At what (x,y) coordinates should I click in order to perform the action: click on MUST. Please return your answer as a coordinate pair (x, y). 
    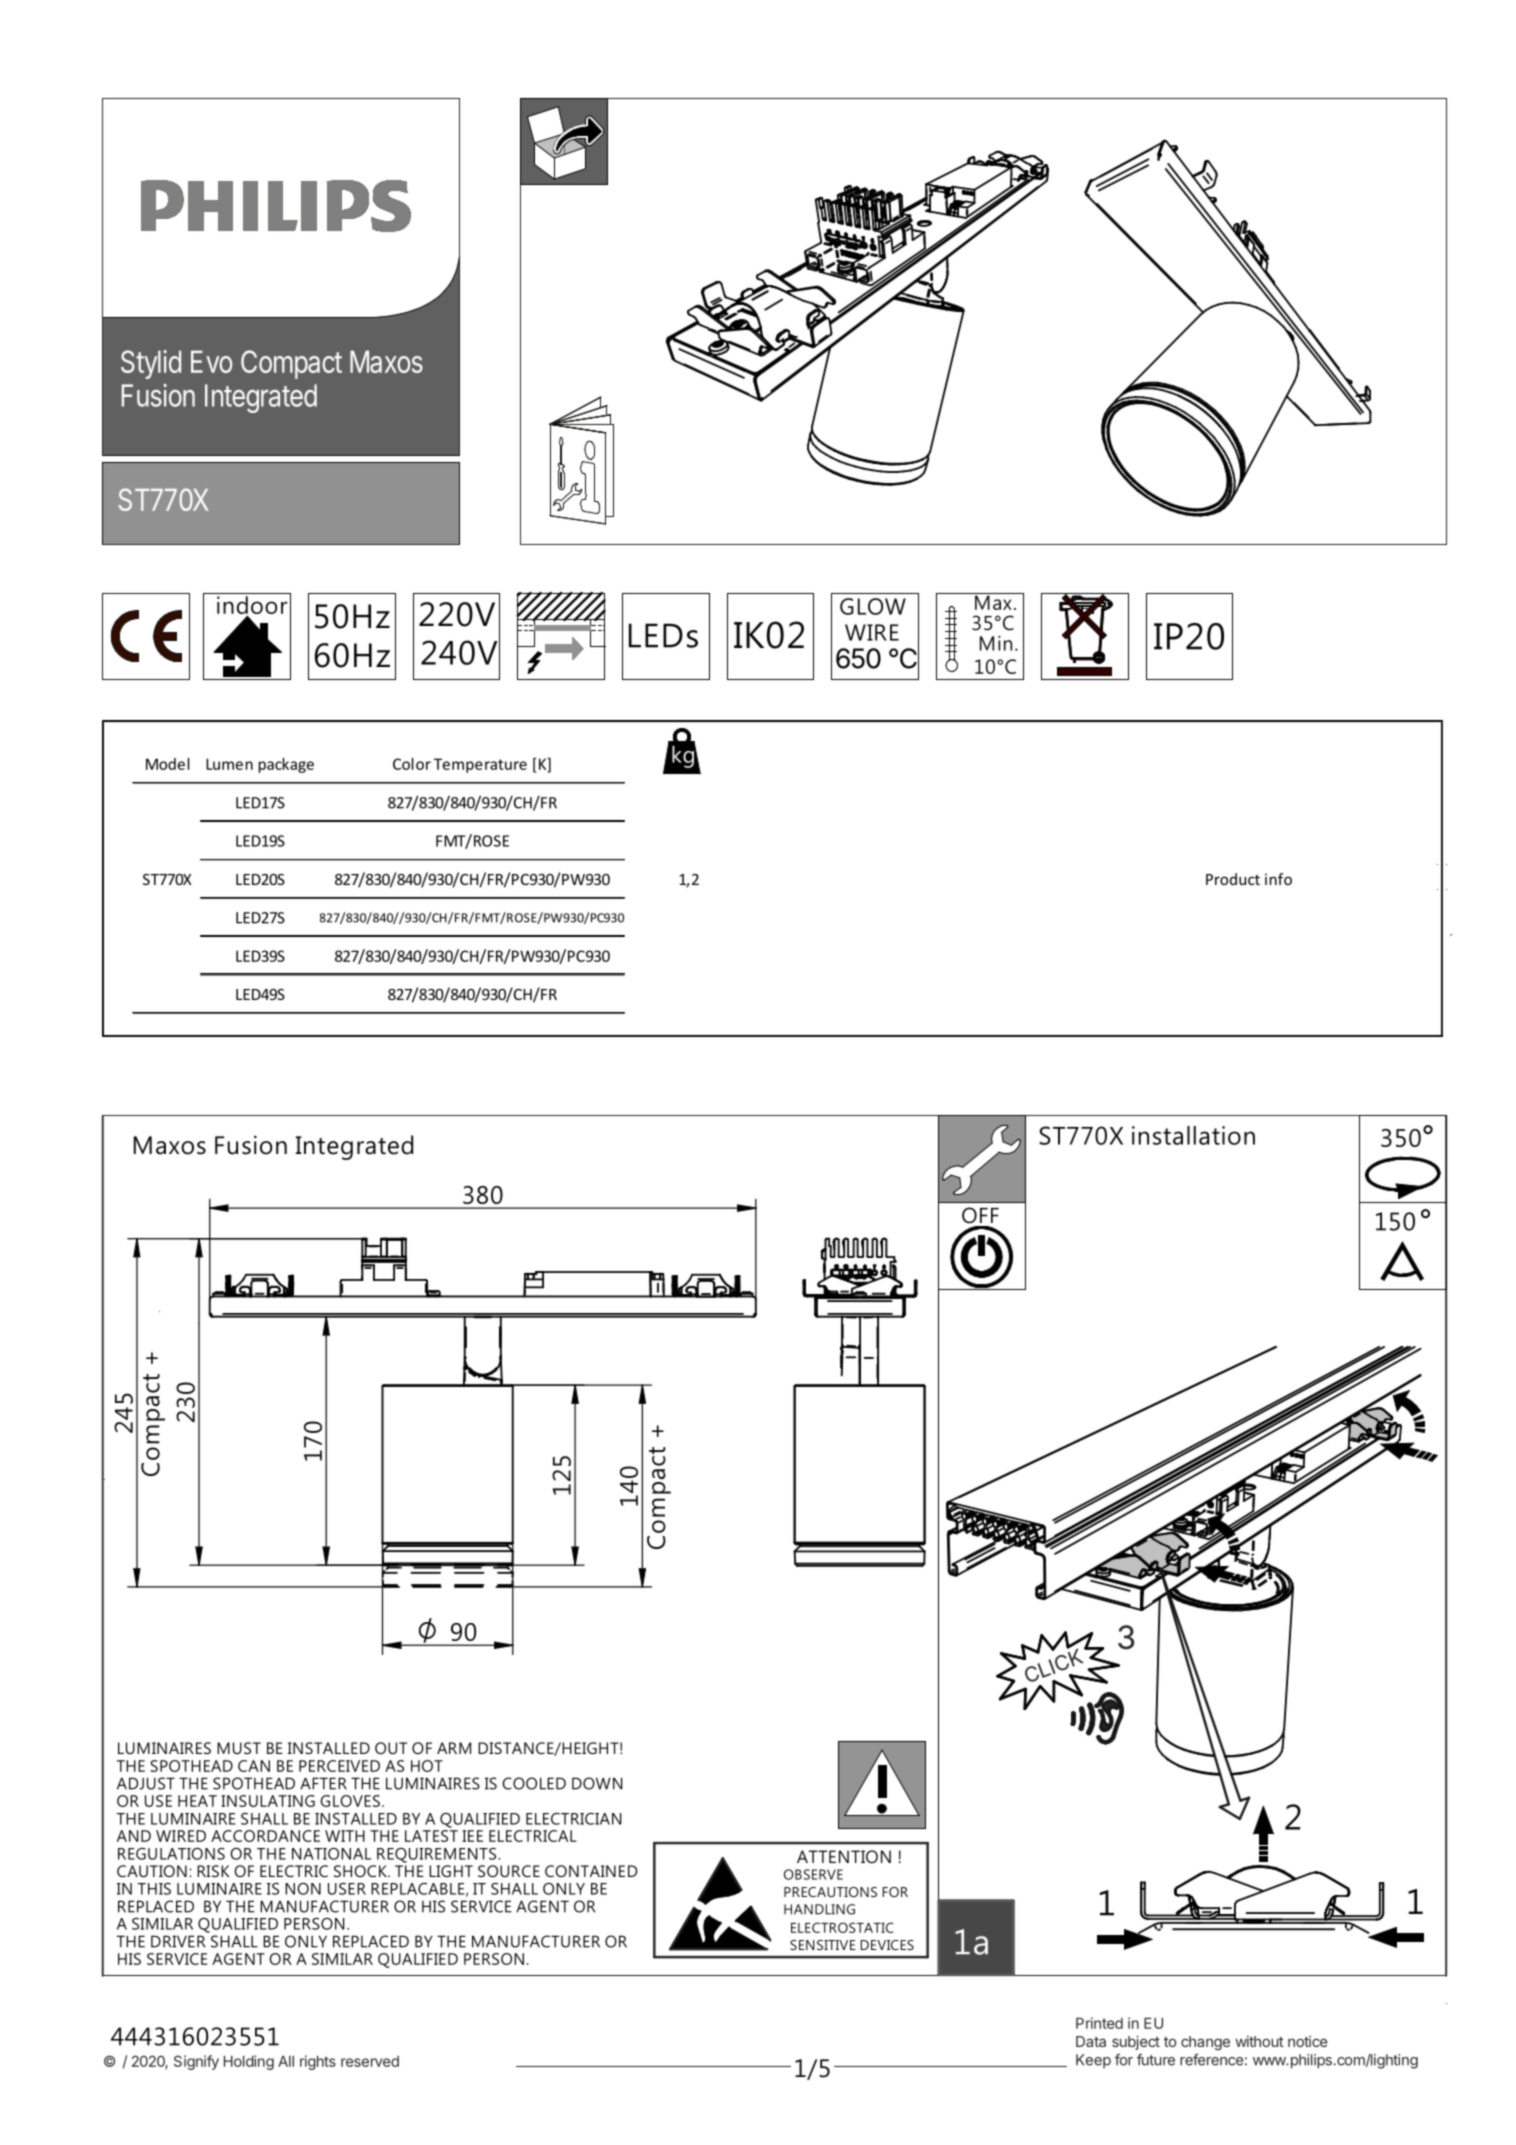
    Looking at the image, I should click on (239, 1748).
